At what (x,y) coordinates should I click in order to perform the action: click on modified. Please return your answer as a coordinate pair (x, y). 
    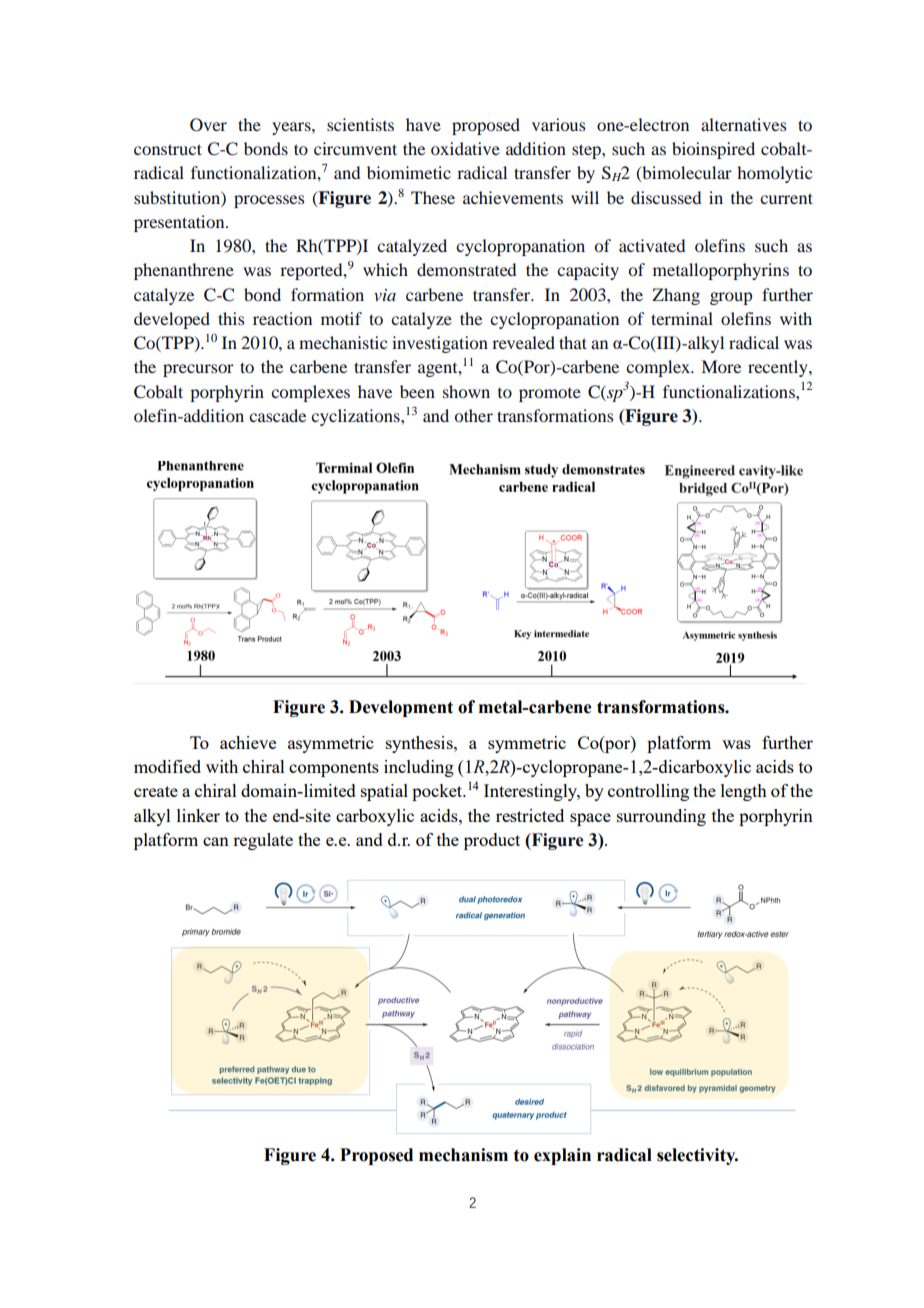
    Looking at the image, I should click on (167, 766).
